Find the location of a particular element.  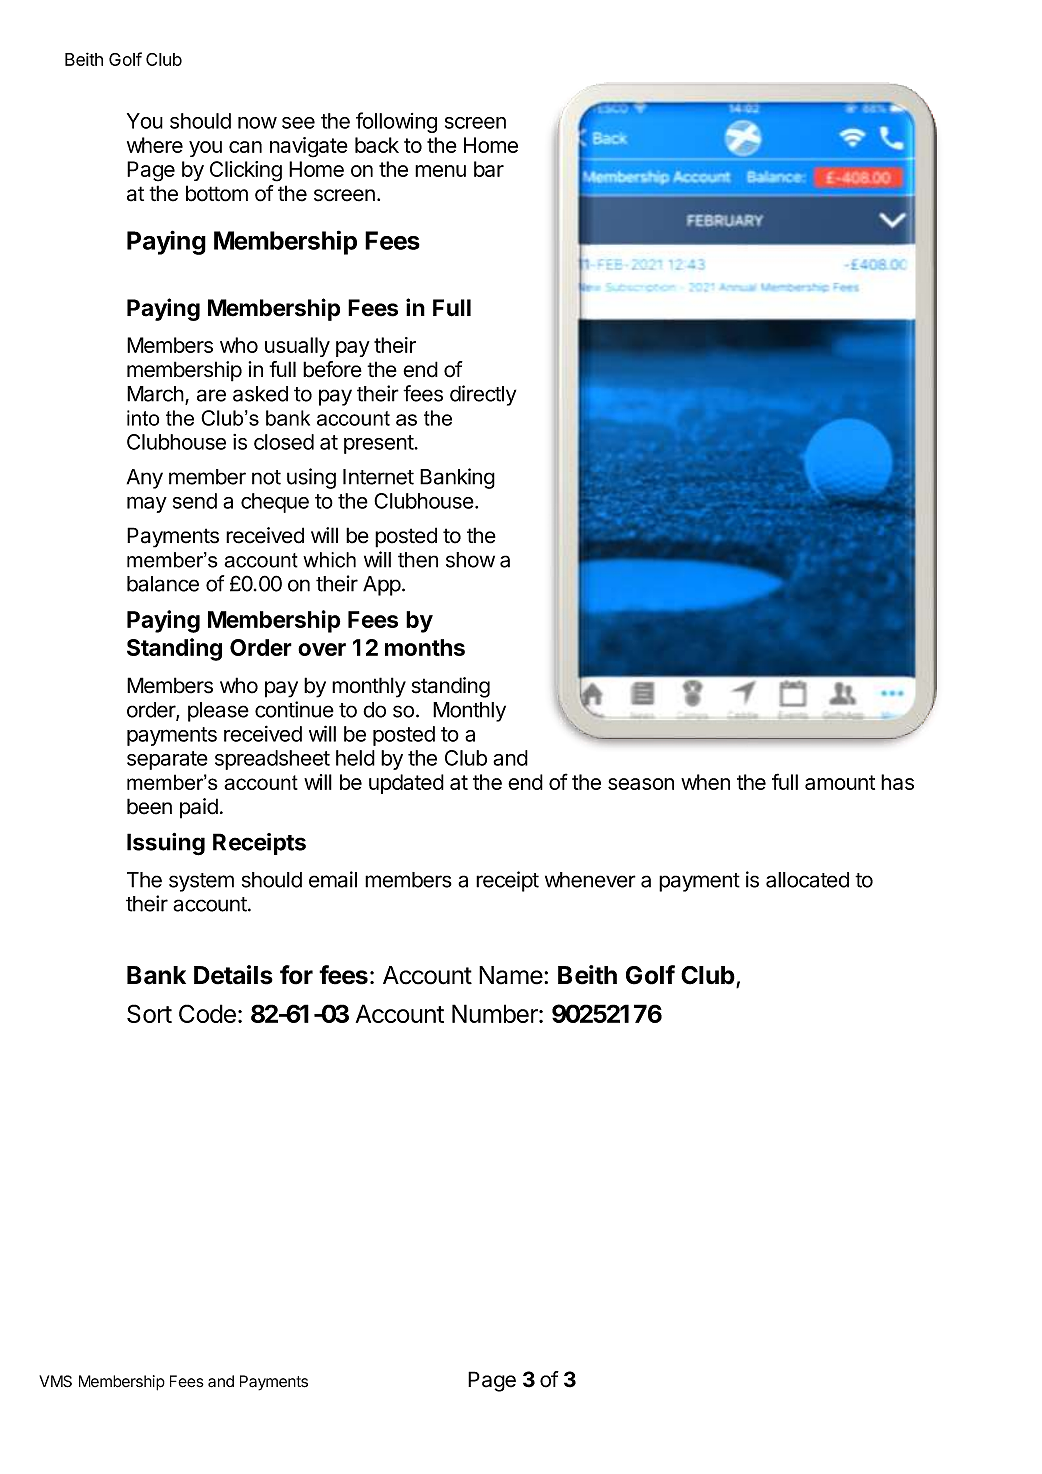

amount is located at coordinates (840, 782).
